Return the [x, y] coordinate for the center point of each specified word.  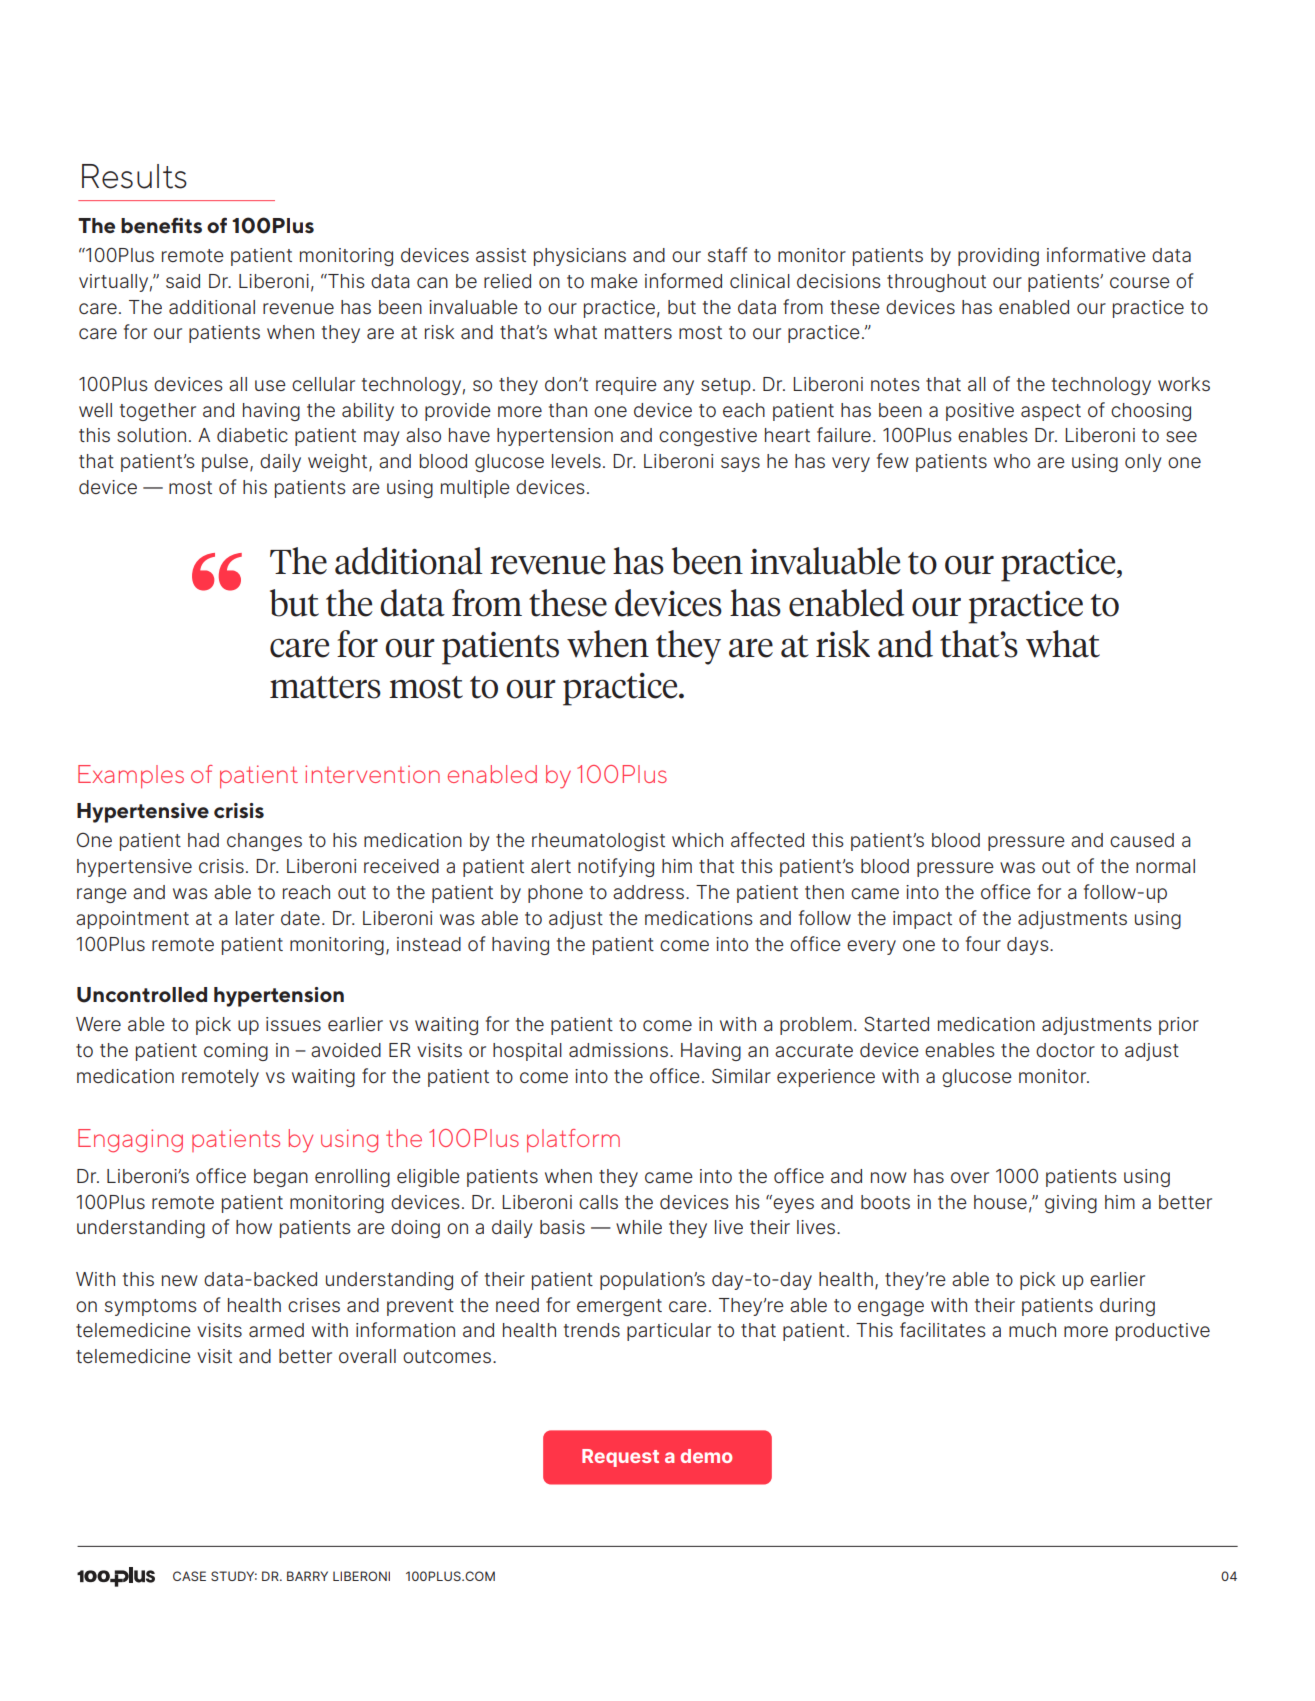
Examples [131, 777]
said [183, 281]
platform [573, 1141]
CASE [189, 1576]
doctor [1065, 1050]
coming [236, 1052]
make [614, 281]
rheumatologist [598, 842]
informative [1096, 254]
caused [1142, 840]
